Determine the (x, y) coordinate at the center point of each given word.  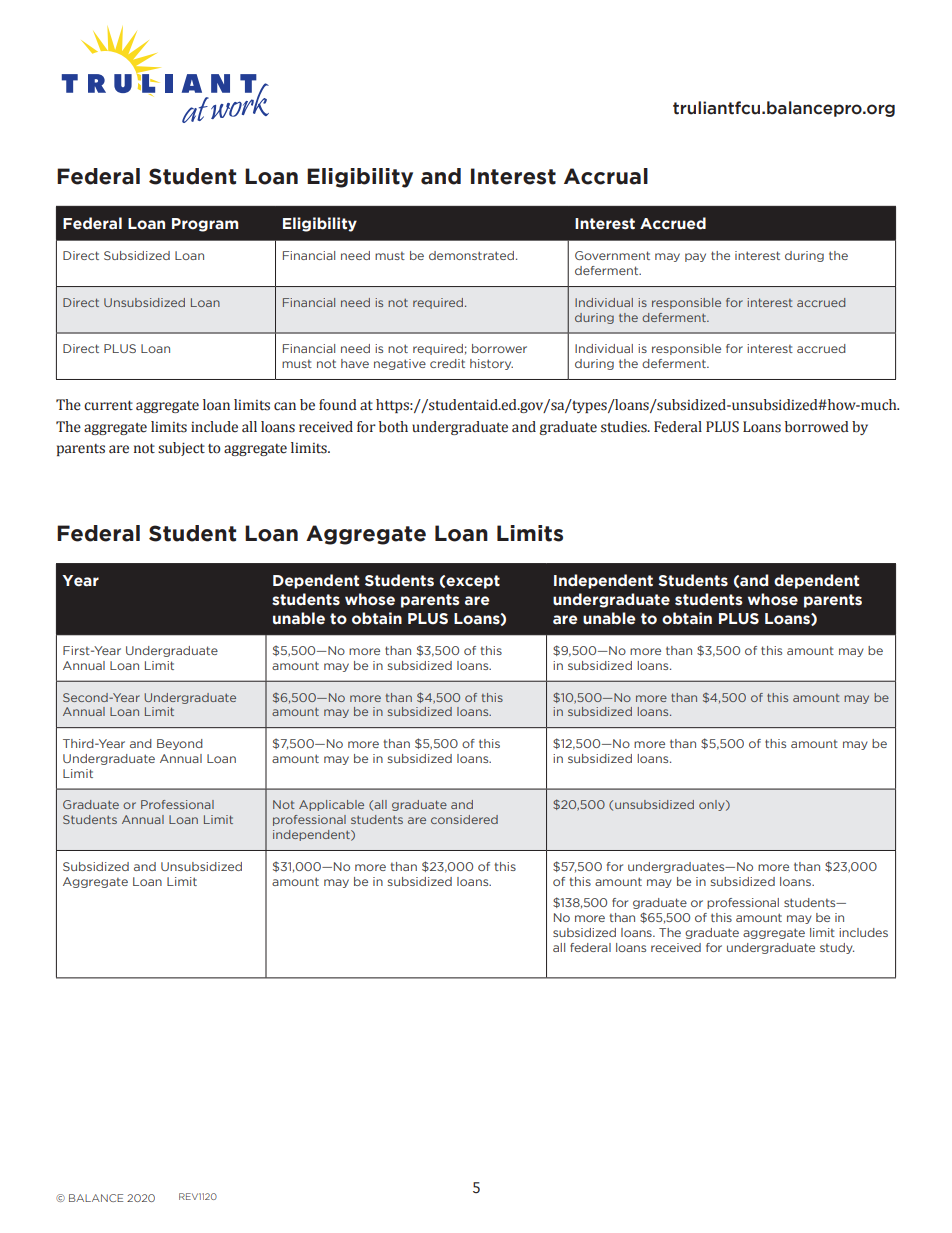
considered (464, 819)
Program (205, 225)
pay (695, 257)
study (837, 948)
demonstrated (471, 255)
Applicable (331, 805)
